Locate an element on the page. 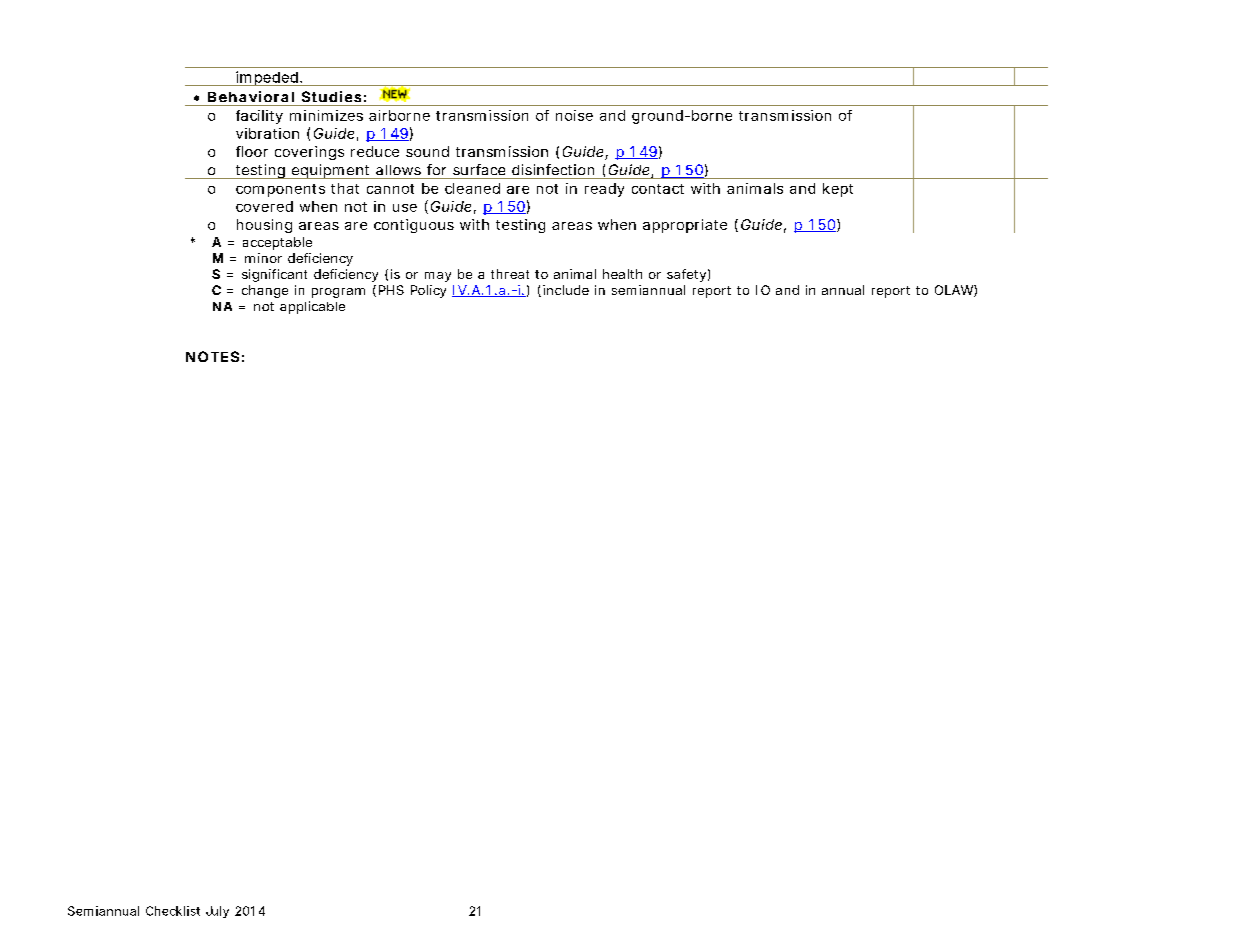 This page has height=952, width=1233. threat is located at coordinates (510, 274).
